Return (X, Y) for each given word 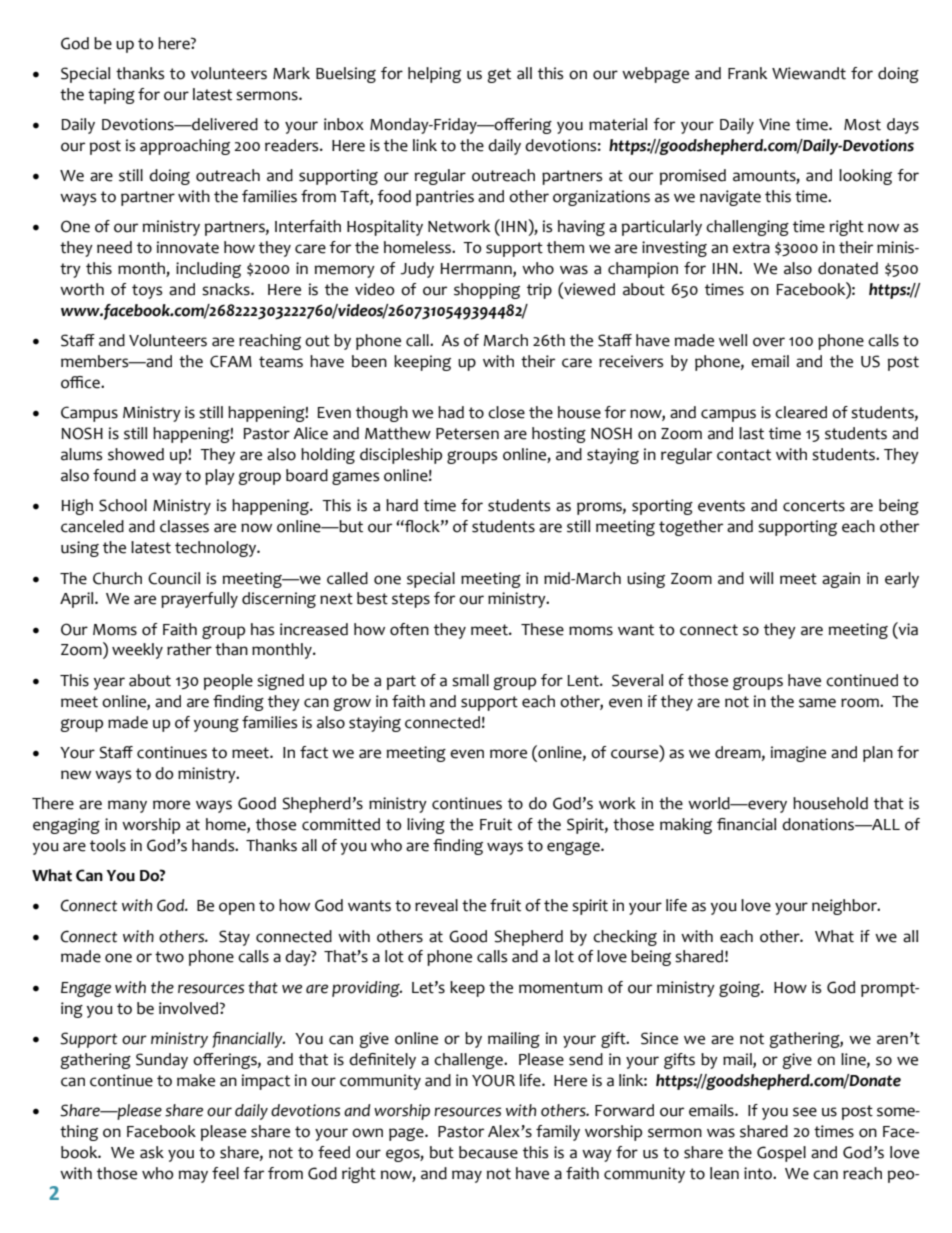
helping (434, 75)
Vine (774, 124)
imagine (798, 754)
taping (111, 96)
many (127, 806)
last (751, 433)
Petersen (467, 434)
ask (152, 1152)
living (426, 826)
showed (136, 454)
